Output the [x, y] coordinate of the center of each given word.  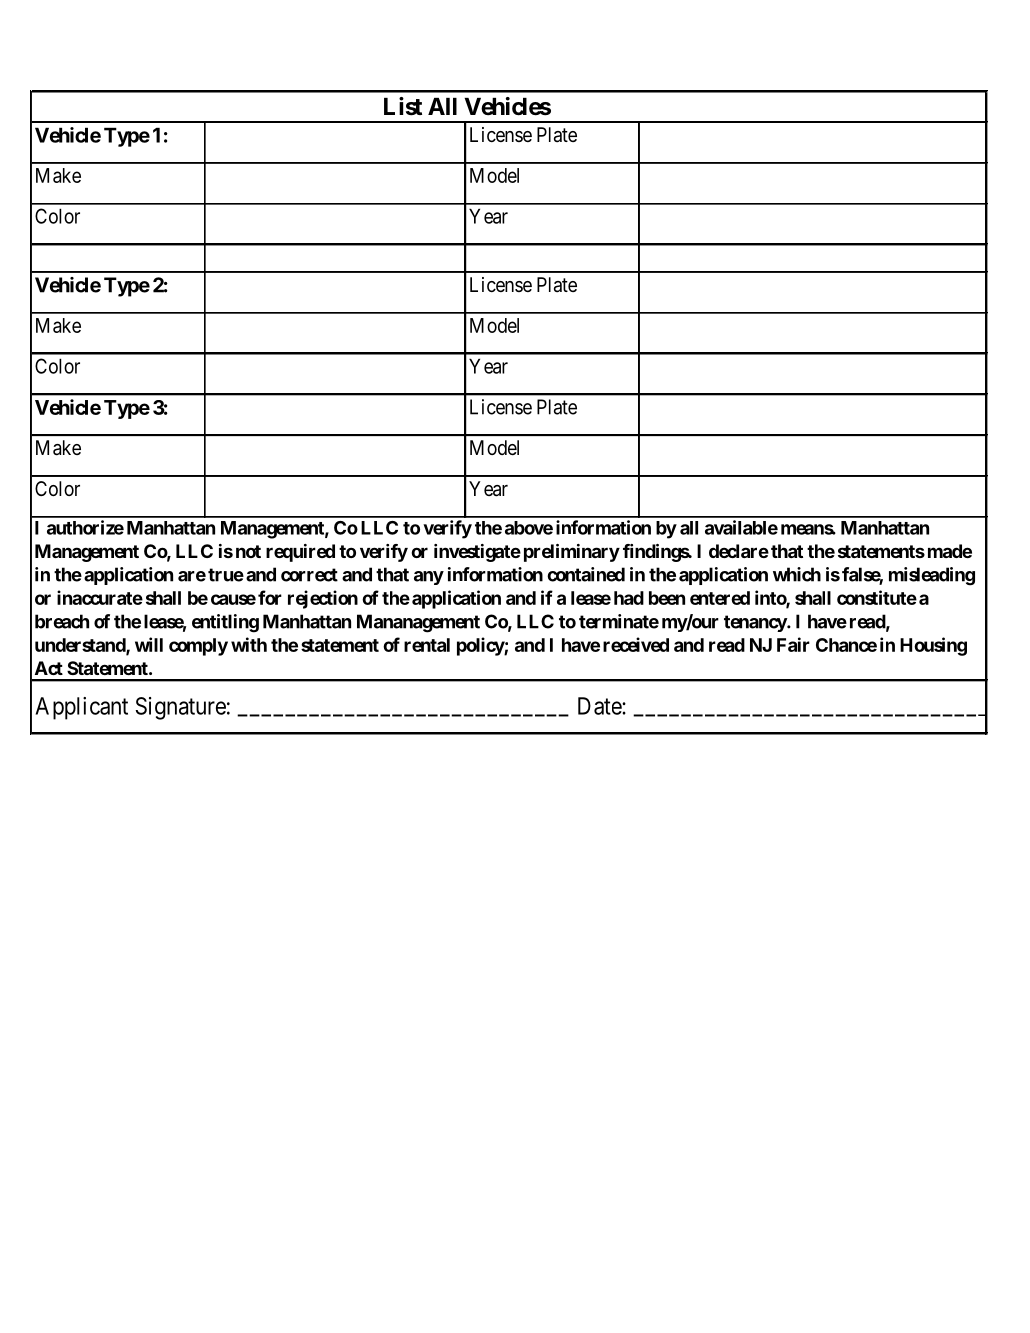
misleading [932, 576]
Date [600, 706]
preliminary [572, 553]
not [248, 551]
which [797, 574]
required [300, 553]
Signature [180, 708]
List [403, 106]
